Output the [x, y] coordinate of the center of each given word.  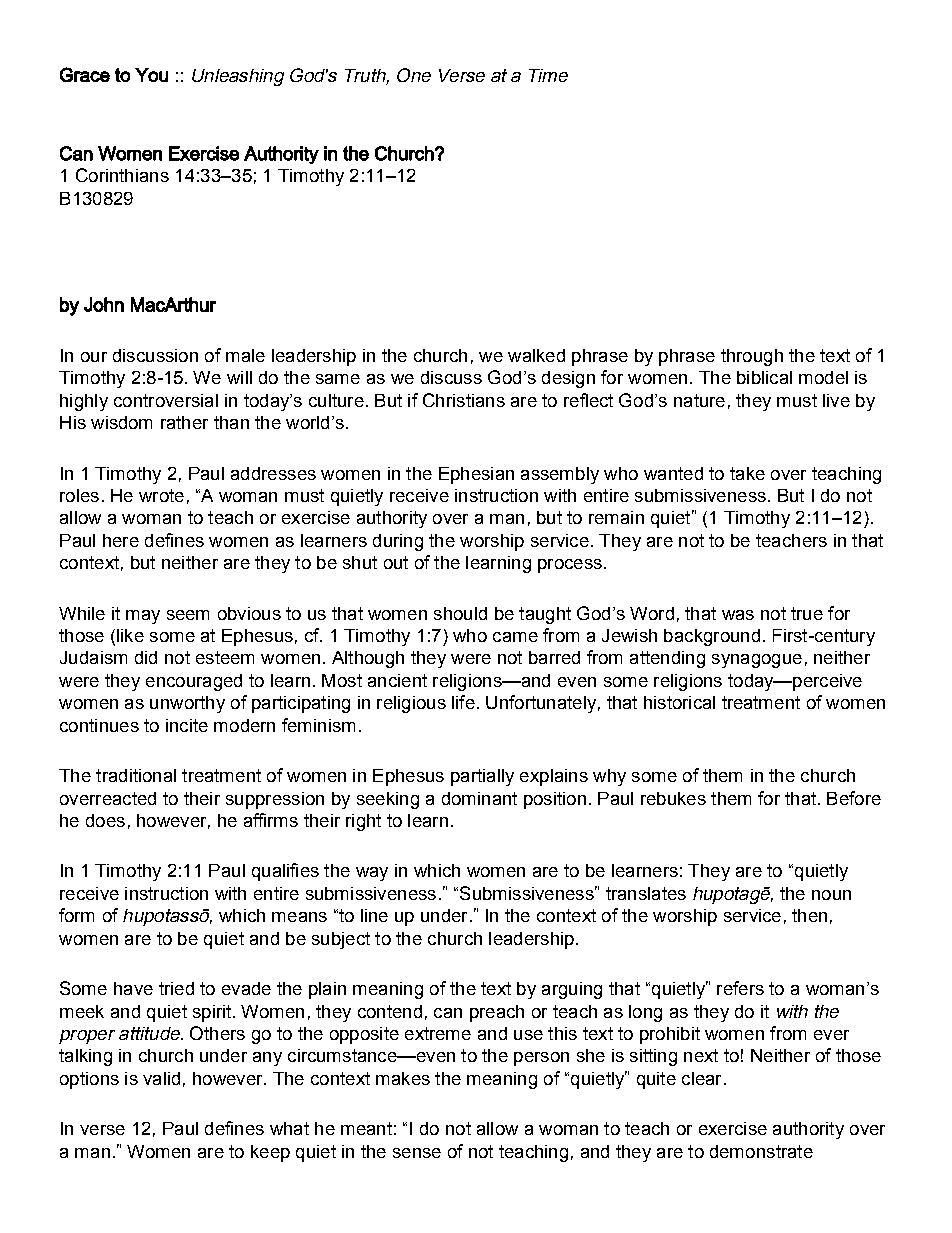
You [151, 75]
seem [188, 615]
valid [161, 1078]
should [460, 613]
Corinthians [122, 175]
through [752, 357]
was [738, 615]
